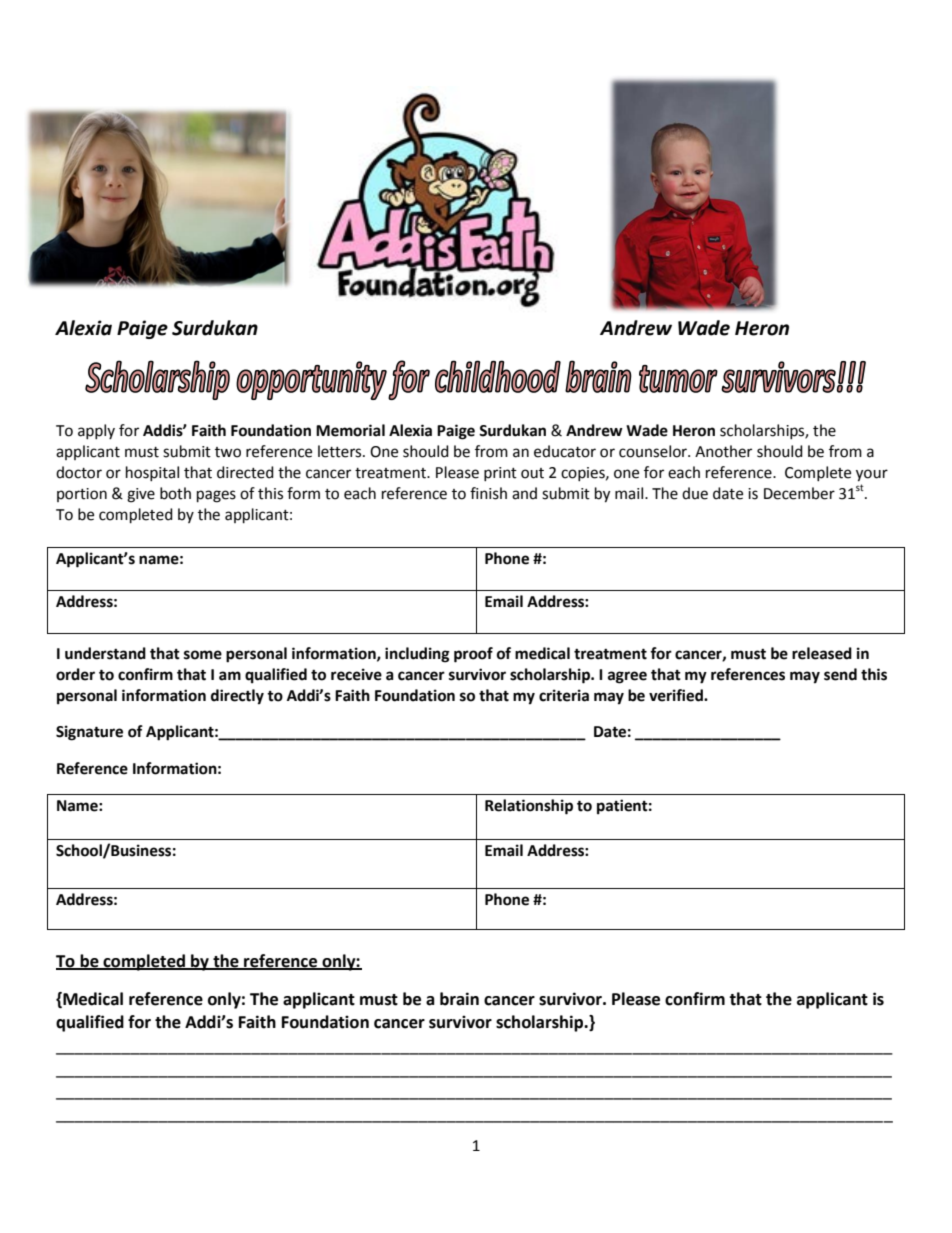  Describe the element at coordinates (473, 655) in the screenshot. I see `proof` at that location.
